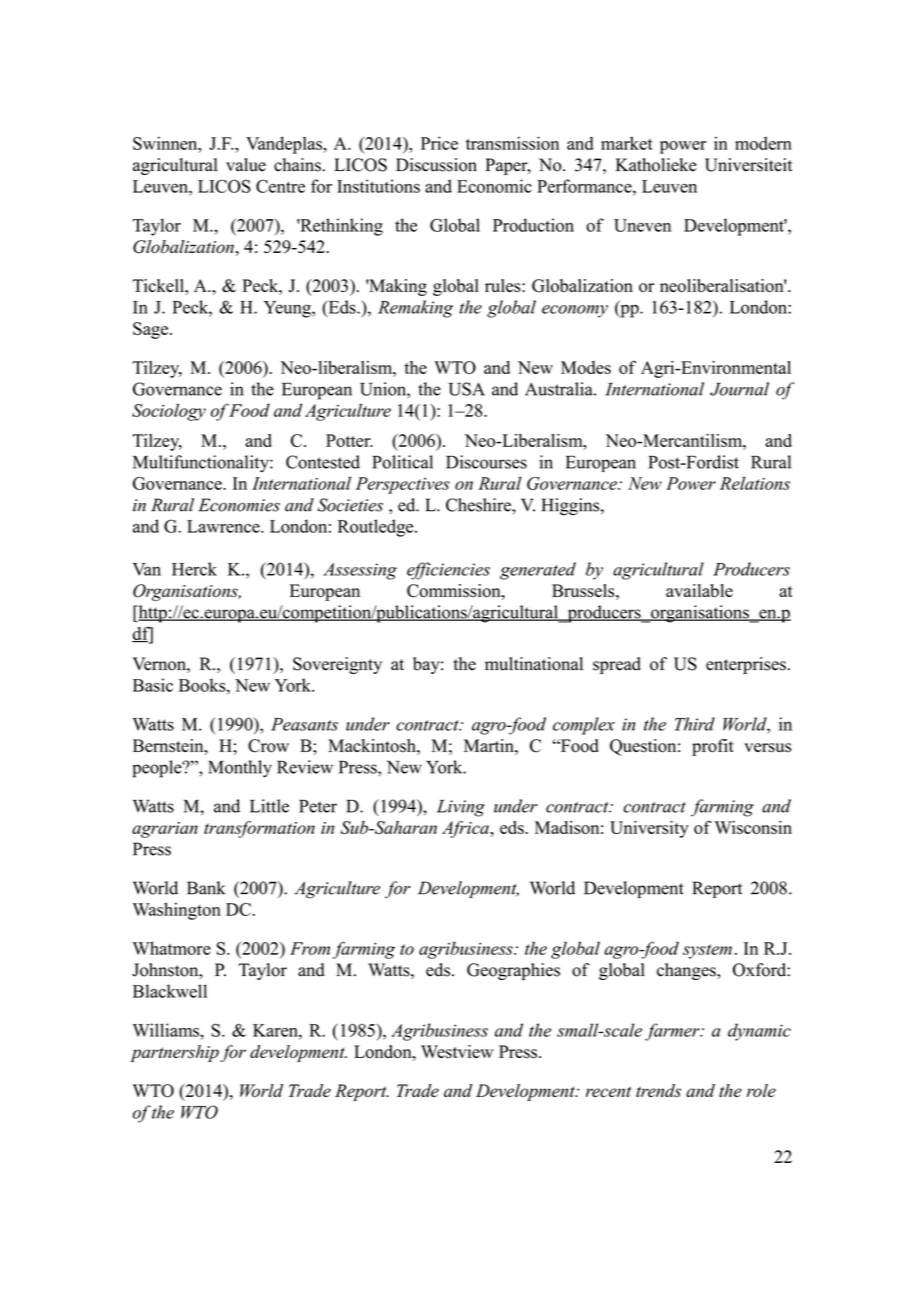  What do you see at coordinates (174, 1053) in the screenshot?
I see `partnership` at bounding box center [174, 1053].
